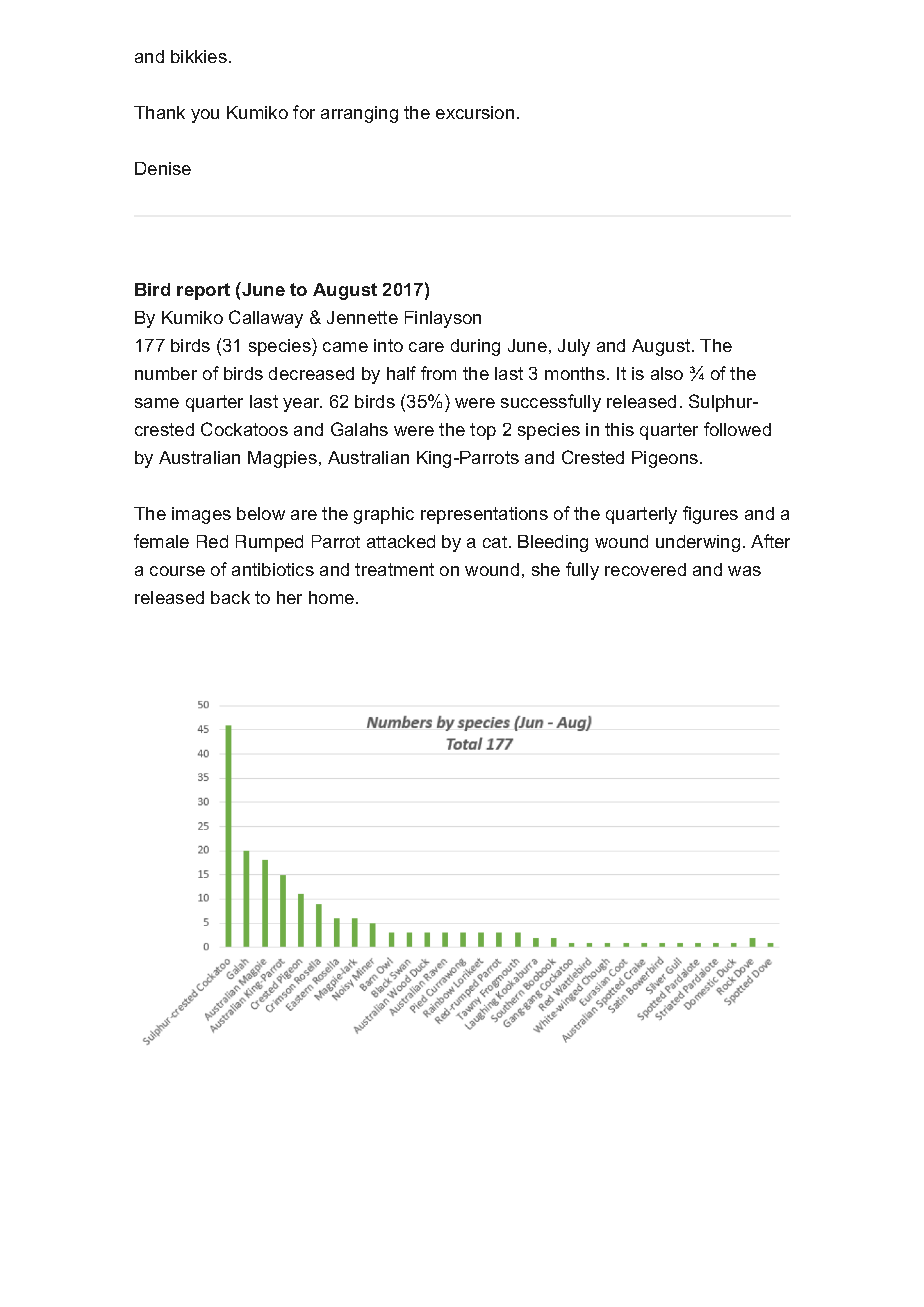 The height and width of the image is (1307, 924). What do you see at coordinates (302, 405) in the image?
I see `year` at bounding box center [302, 405].
